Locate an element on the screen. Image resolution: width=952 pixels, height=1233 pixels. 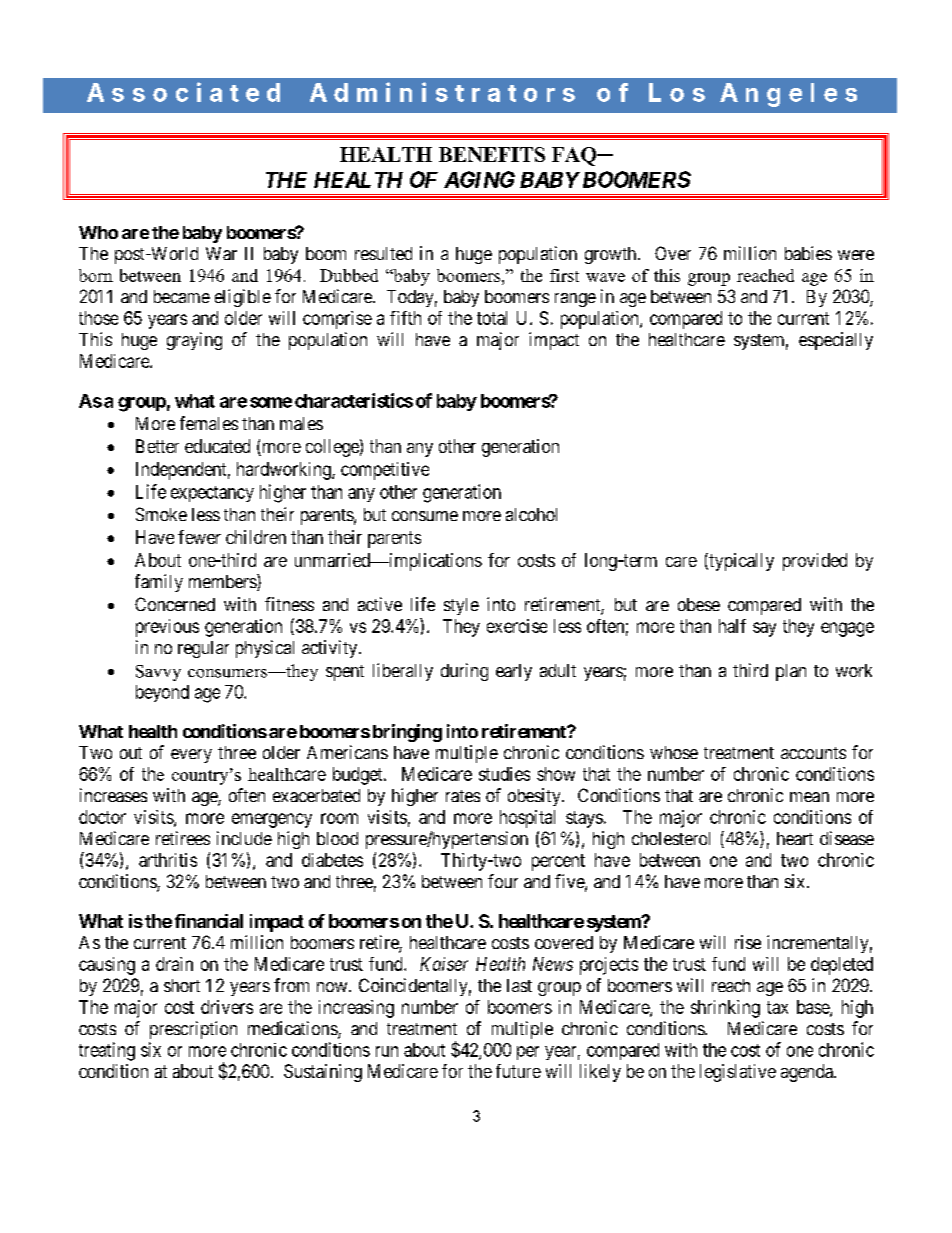
babies is located at coordinates (808, 253).
